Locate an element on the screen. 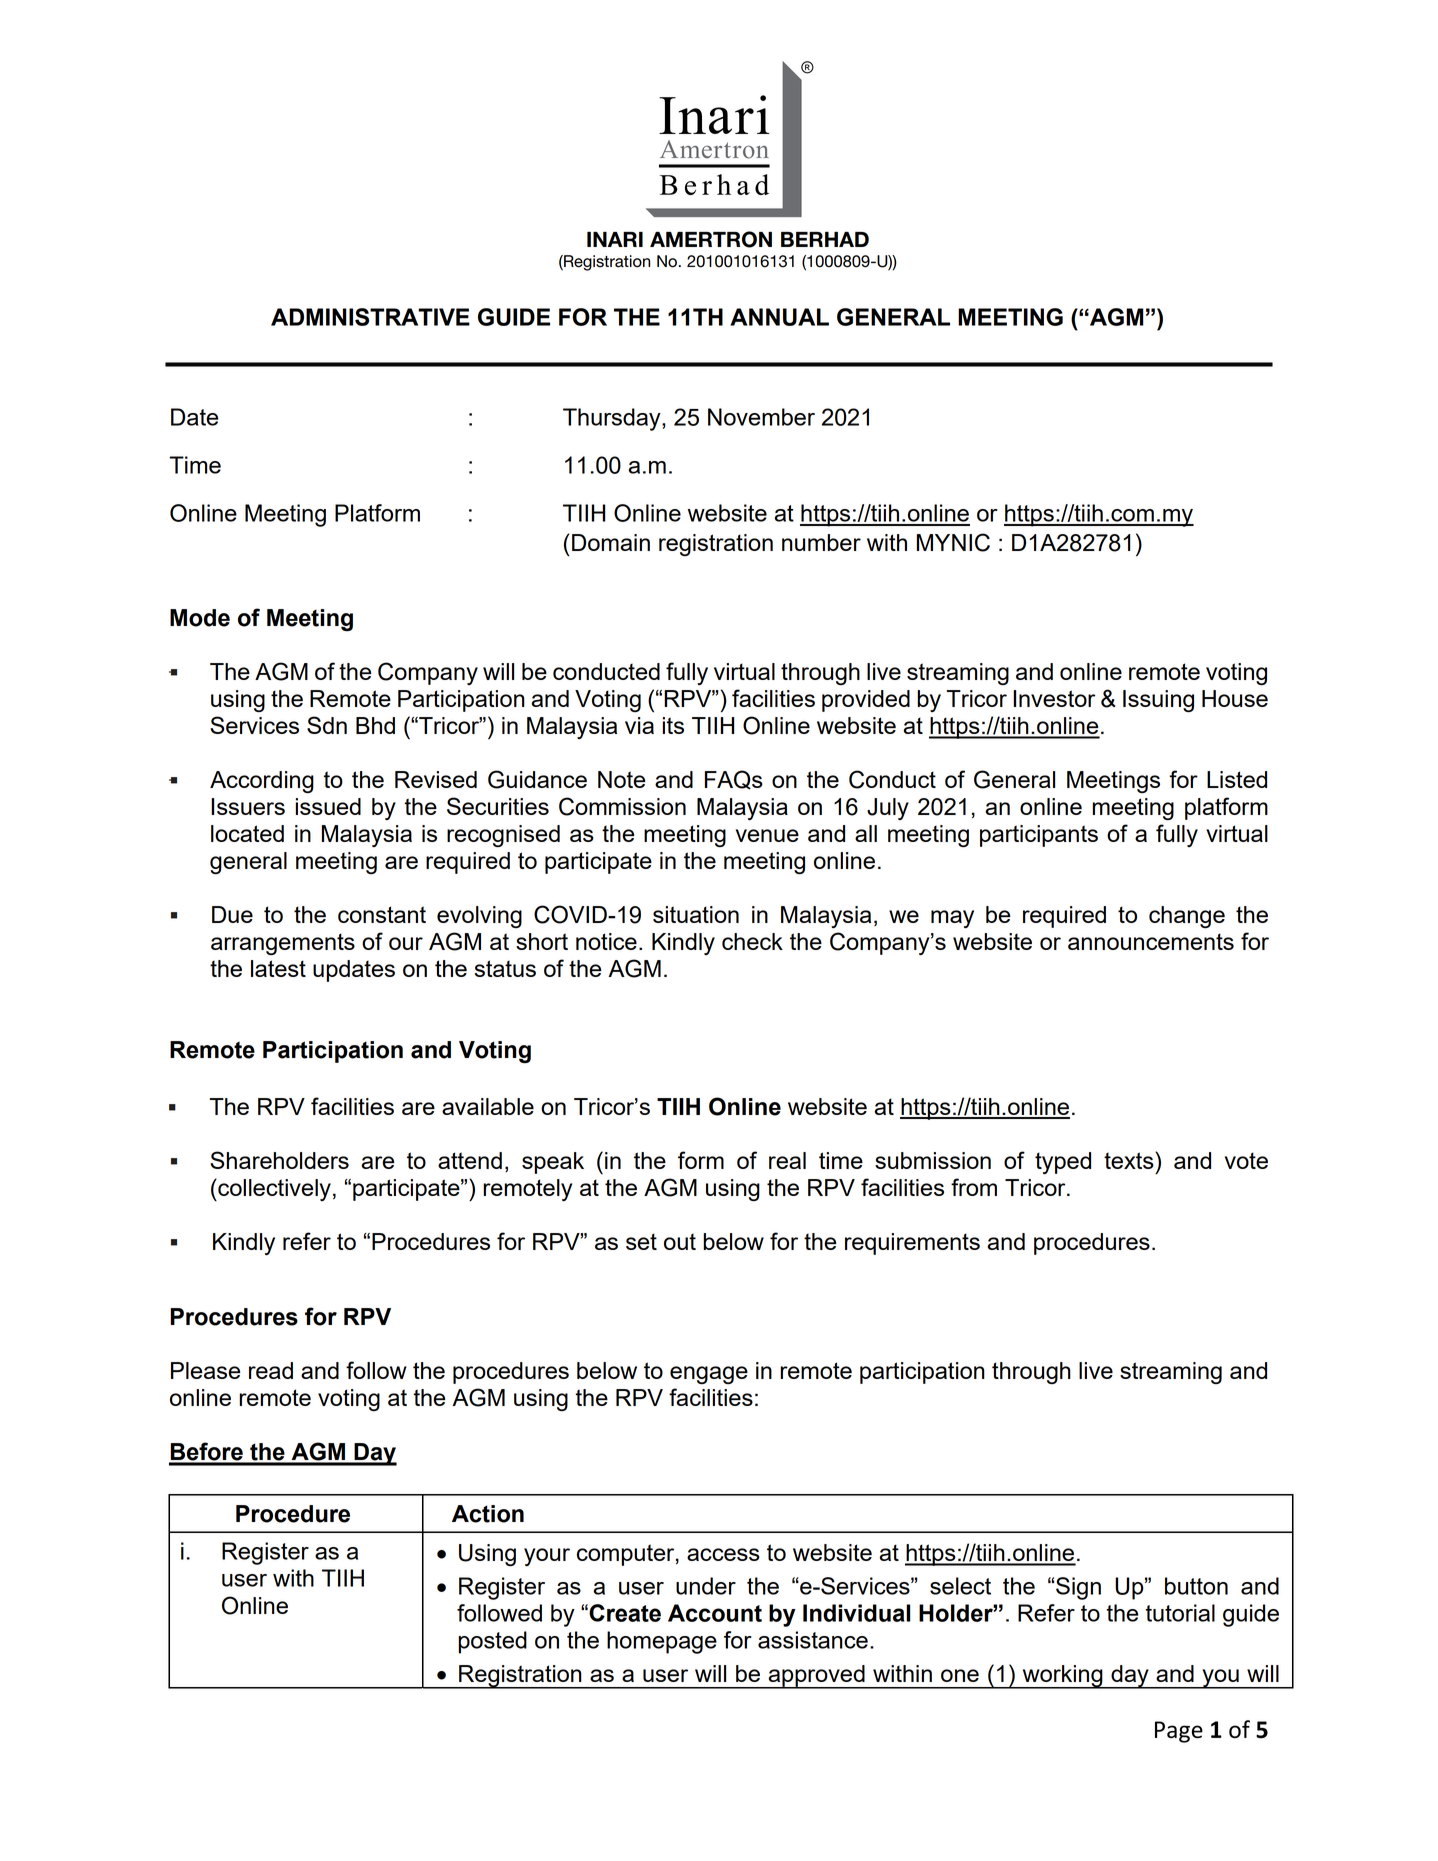  Issuing is located at coordinates (1158, 701).
